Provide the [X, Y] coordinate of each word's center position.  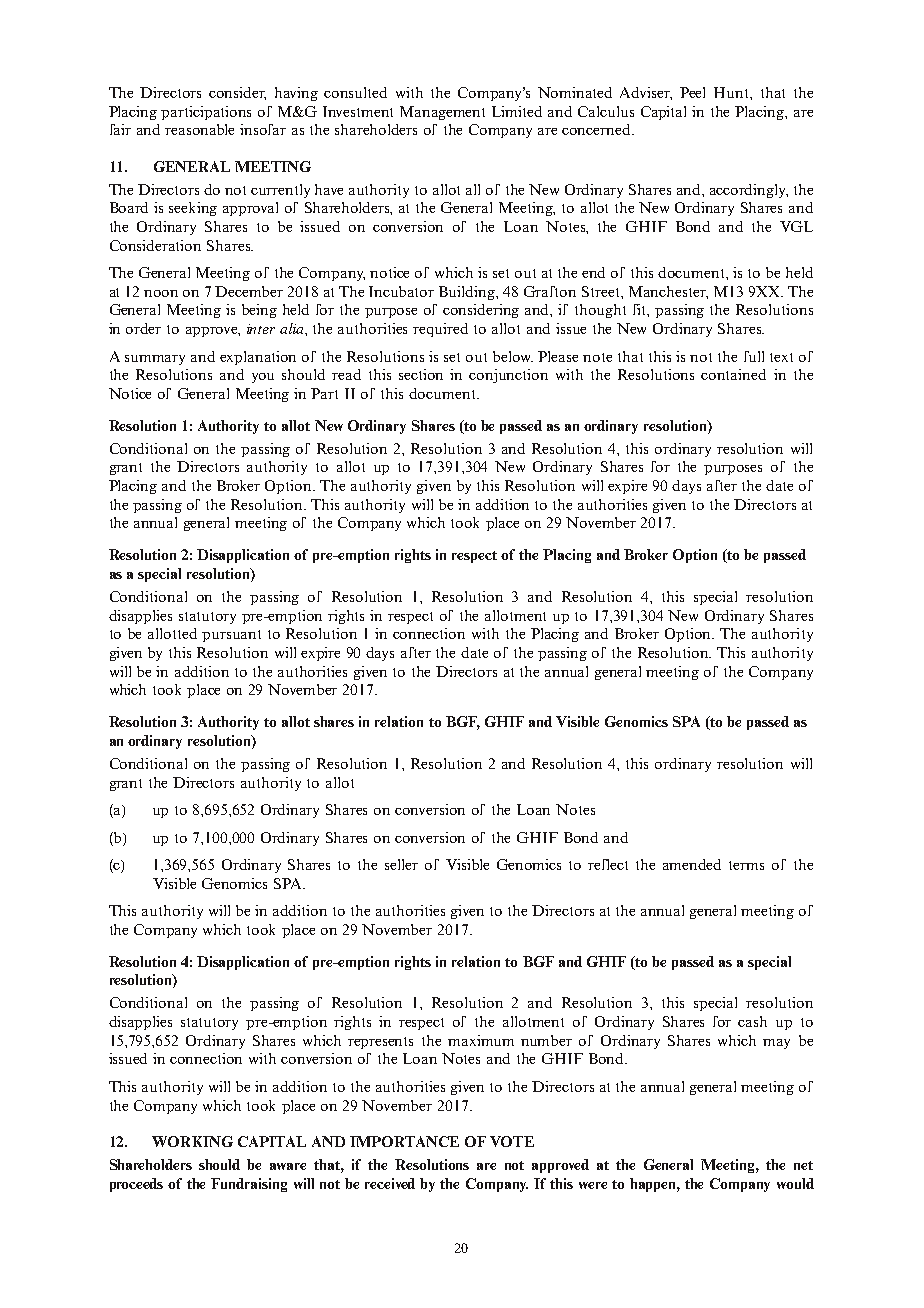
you [263, 378]
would [795, 1183]
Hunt [732, 92]
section [421, 374]
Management [442, 113]
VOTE [512, 1141]
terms [746, 865]
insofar [263, 129]
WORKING [192, 1141]
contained [733, 374]
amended [692, 864]
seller [401, 864]
